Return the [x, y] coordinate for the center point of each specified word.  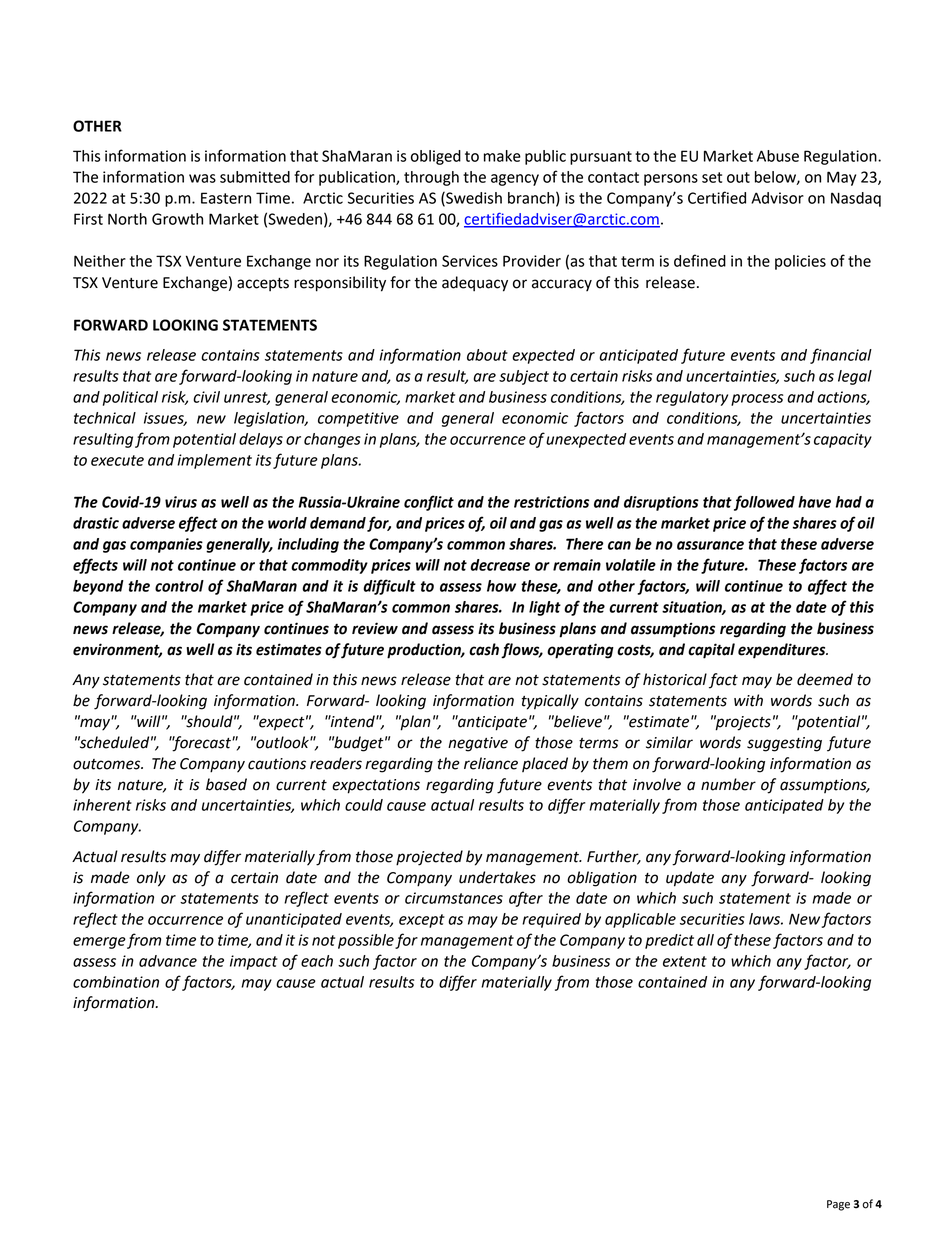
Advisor [777, 198]
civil [206, 397]
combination [116, 982]
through [431, 178]
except [422, 921]
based [226, 784]
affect [827, 587]
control [179, 586]
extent [685, 961]
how [501, 586]
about [487, 355]
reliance [491, 763]
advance [168, 961]
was [202, 178]
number [728, 784]
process [757, 400]
